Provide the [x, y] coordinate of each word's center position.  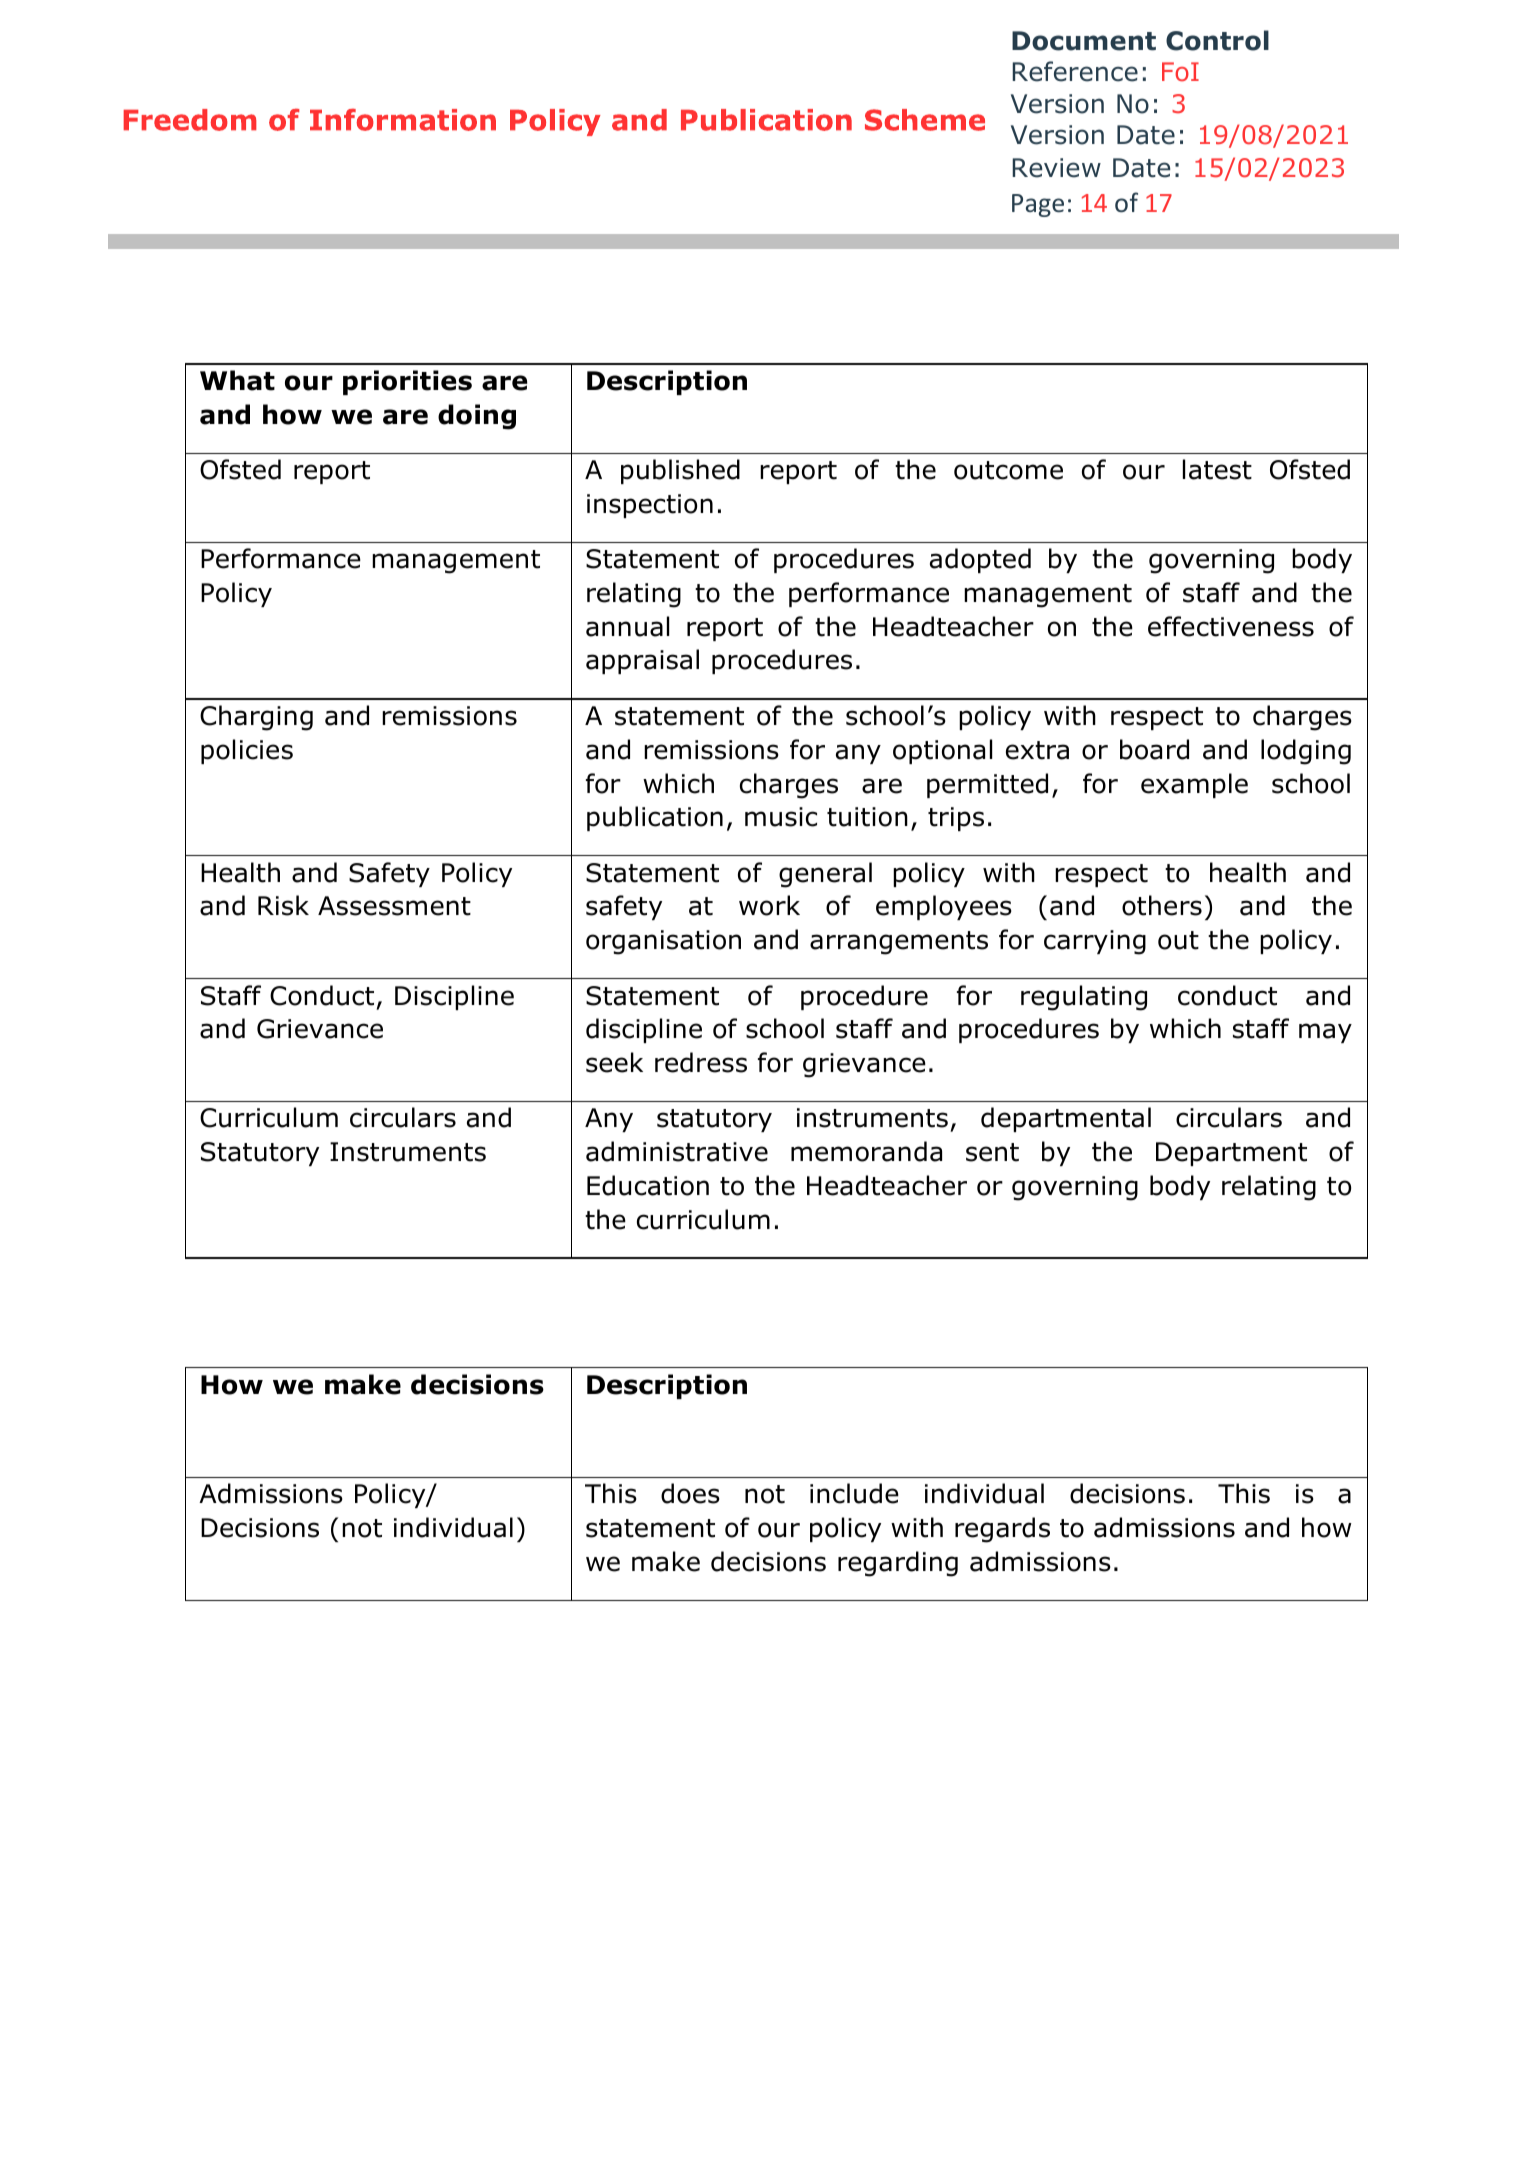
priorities [407, 382]
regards [1002, 1530]
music [781, 817]
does [690, 1493]
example [1194, 785]
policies [247, 751]
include [854, 1493]
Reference [1075, 71]
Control [1217, 40]
